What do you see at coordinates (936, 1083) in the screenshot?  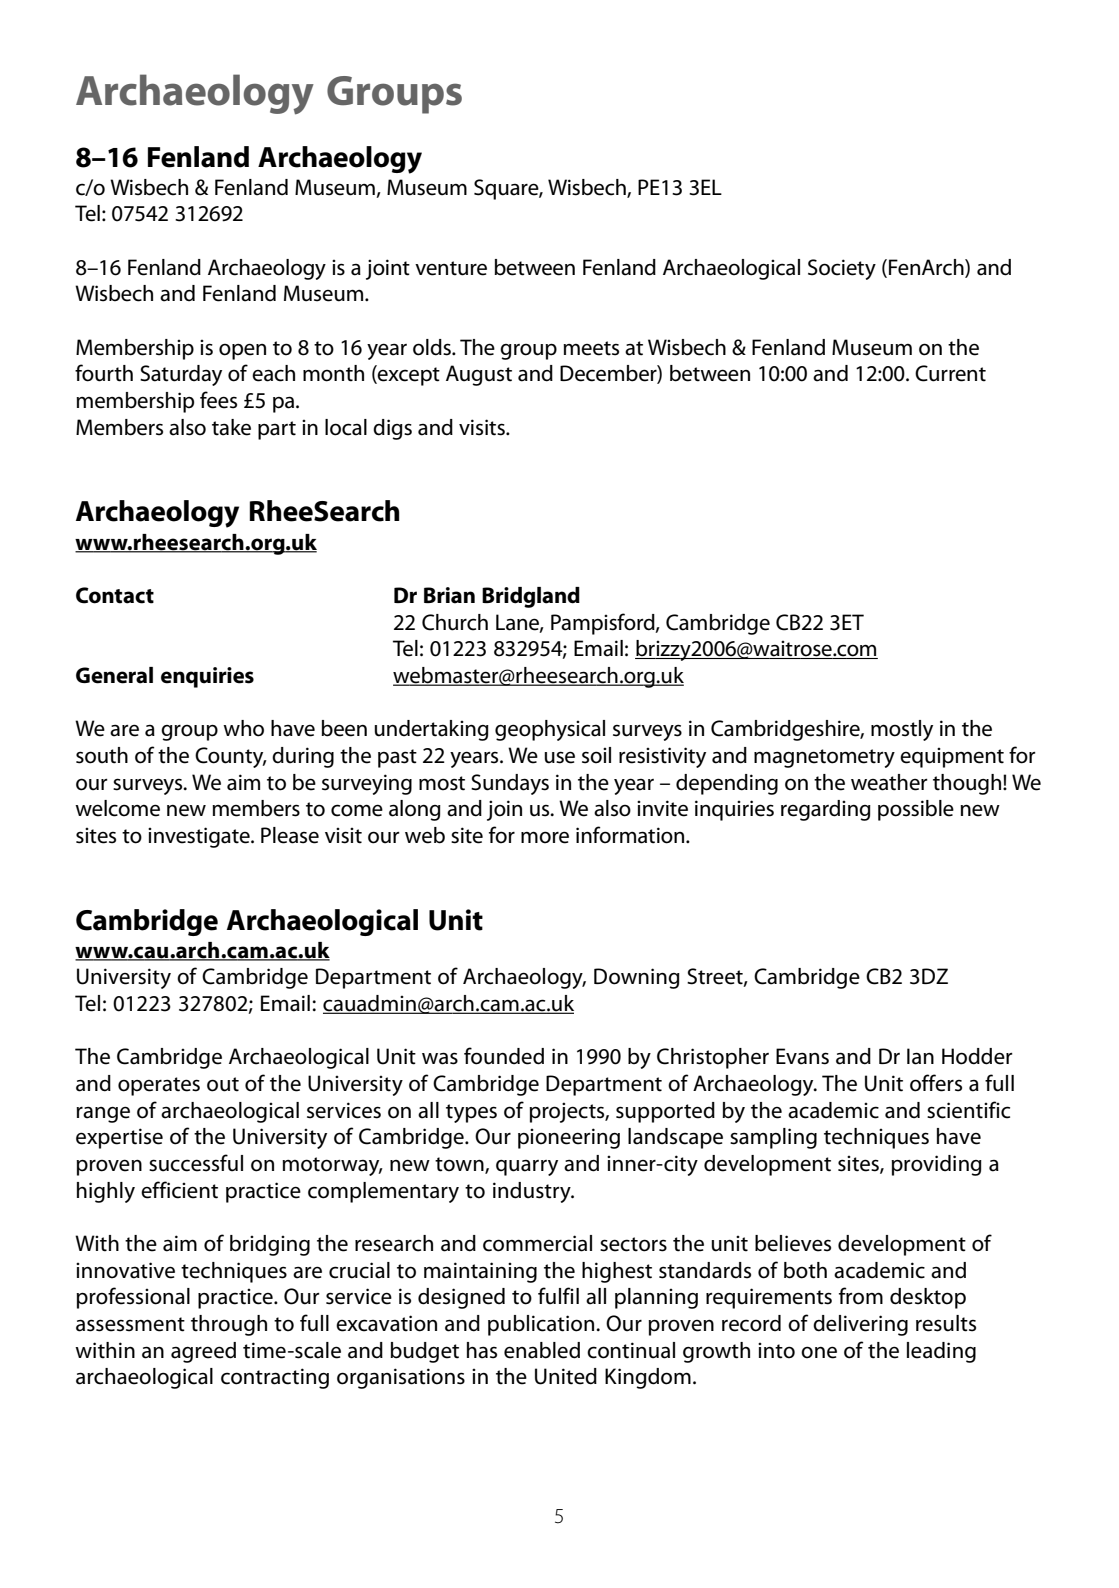 I see `offers` at bounding box center [936, 1083].
